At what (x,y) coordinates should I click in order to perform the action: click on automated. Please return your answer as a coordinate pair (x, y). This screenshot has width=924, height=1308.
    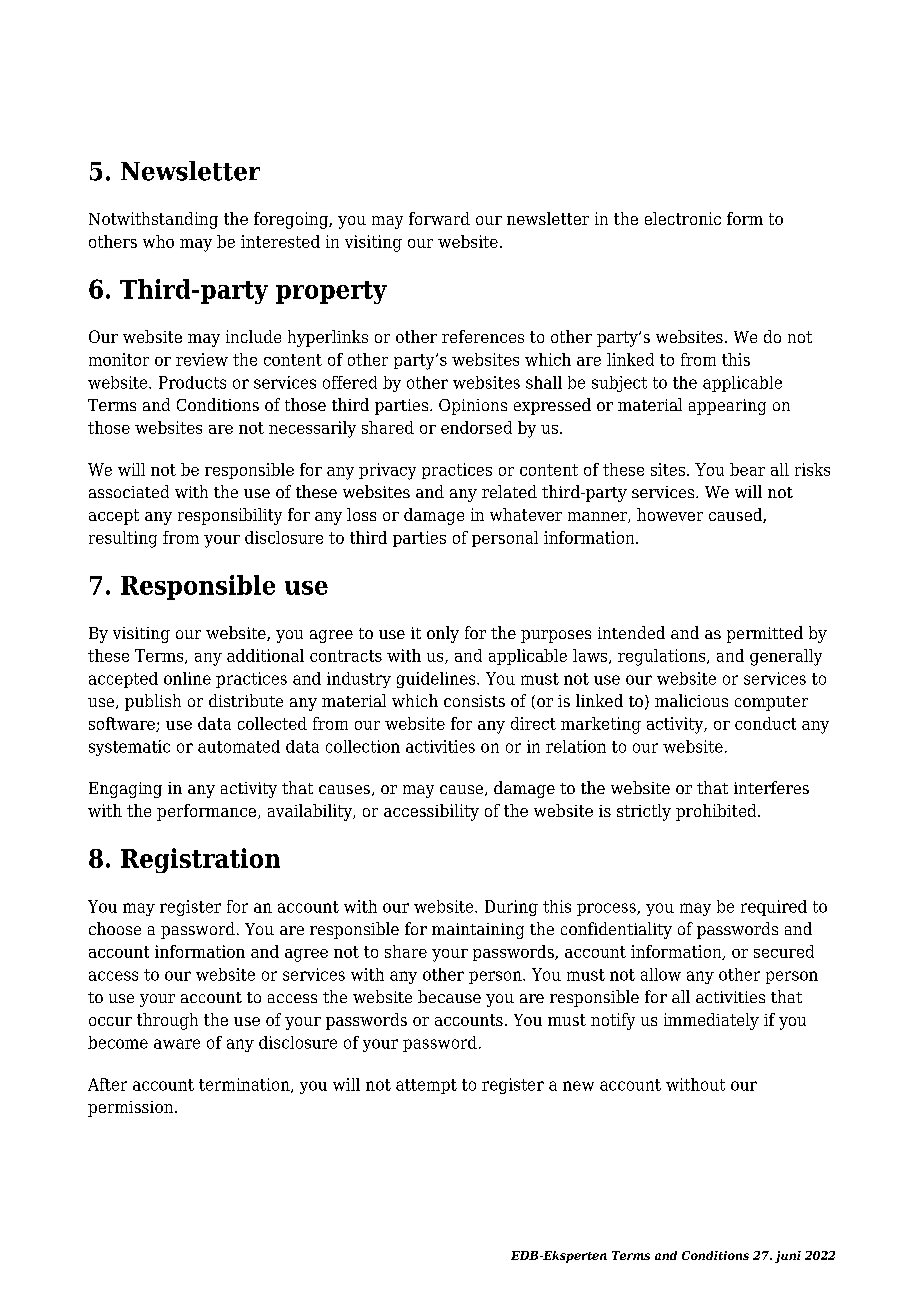
    Looking at the image, I should click on (239, 746).
